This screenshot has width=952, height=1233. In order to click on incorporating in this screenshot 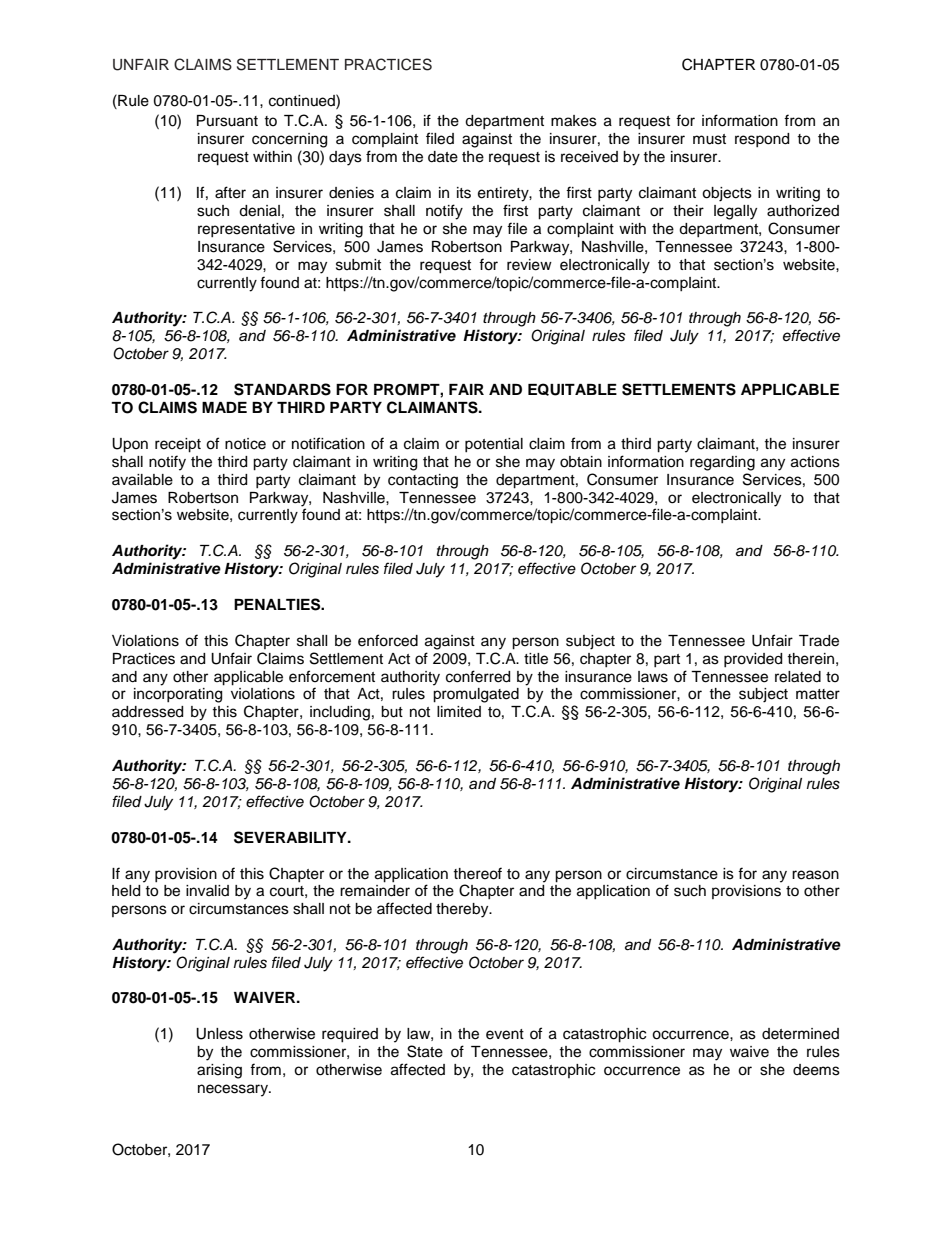, I will do `click(178, 695)`.
